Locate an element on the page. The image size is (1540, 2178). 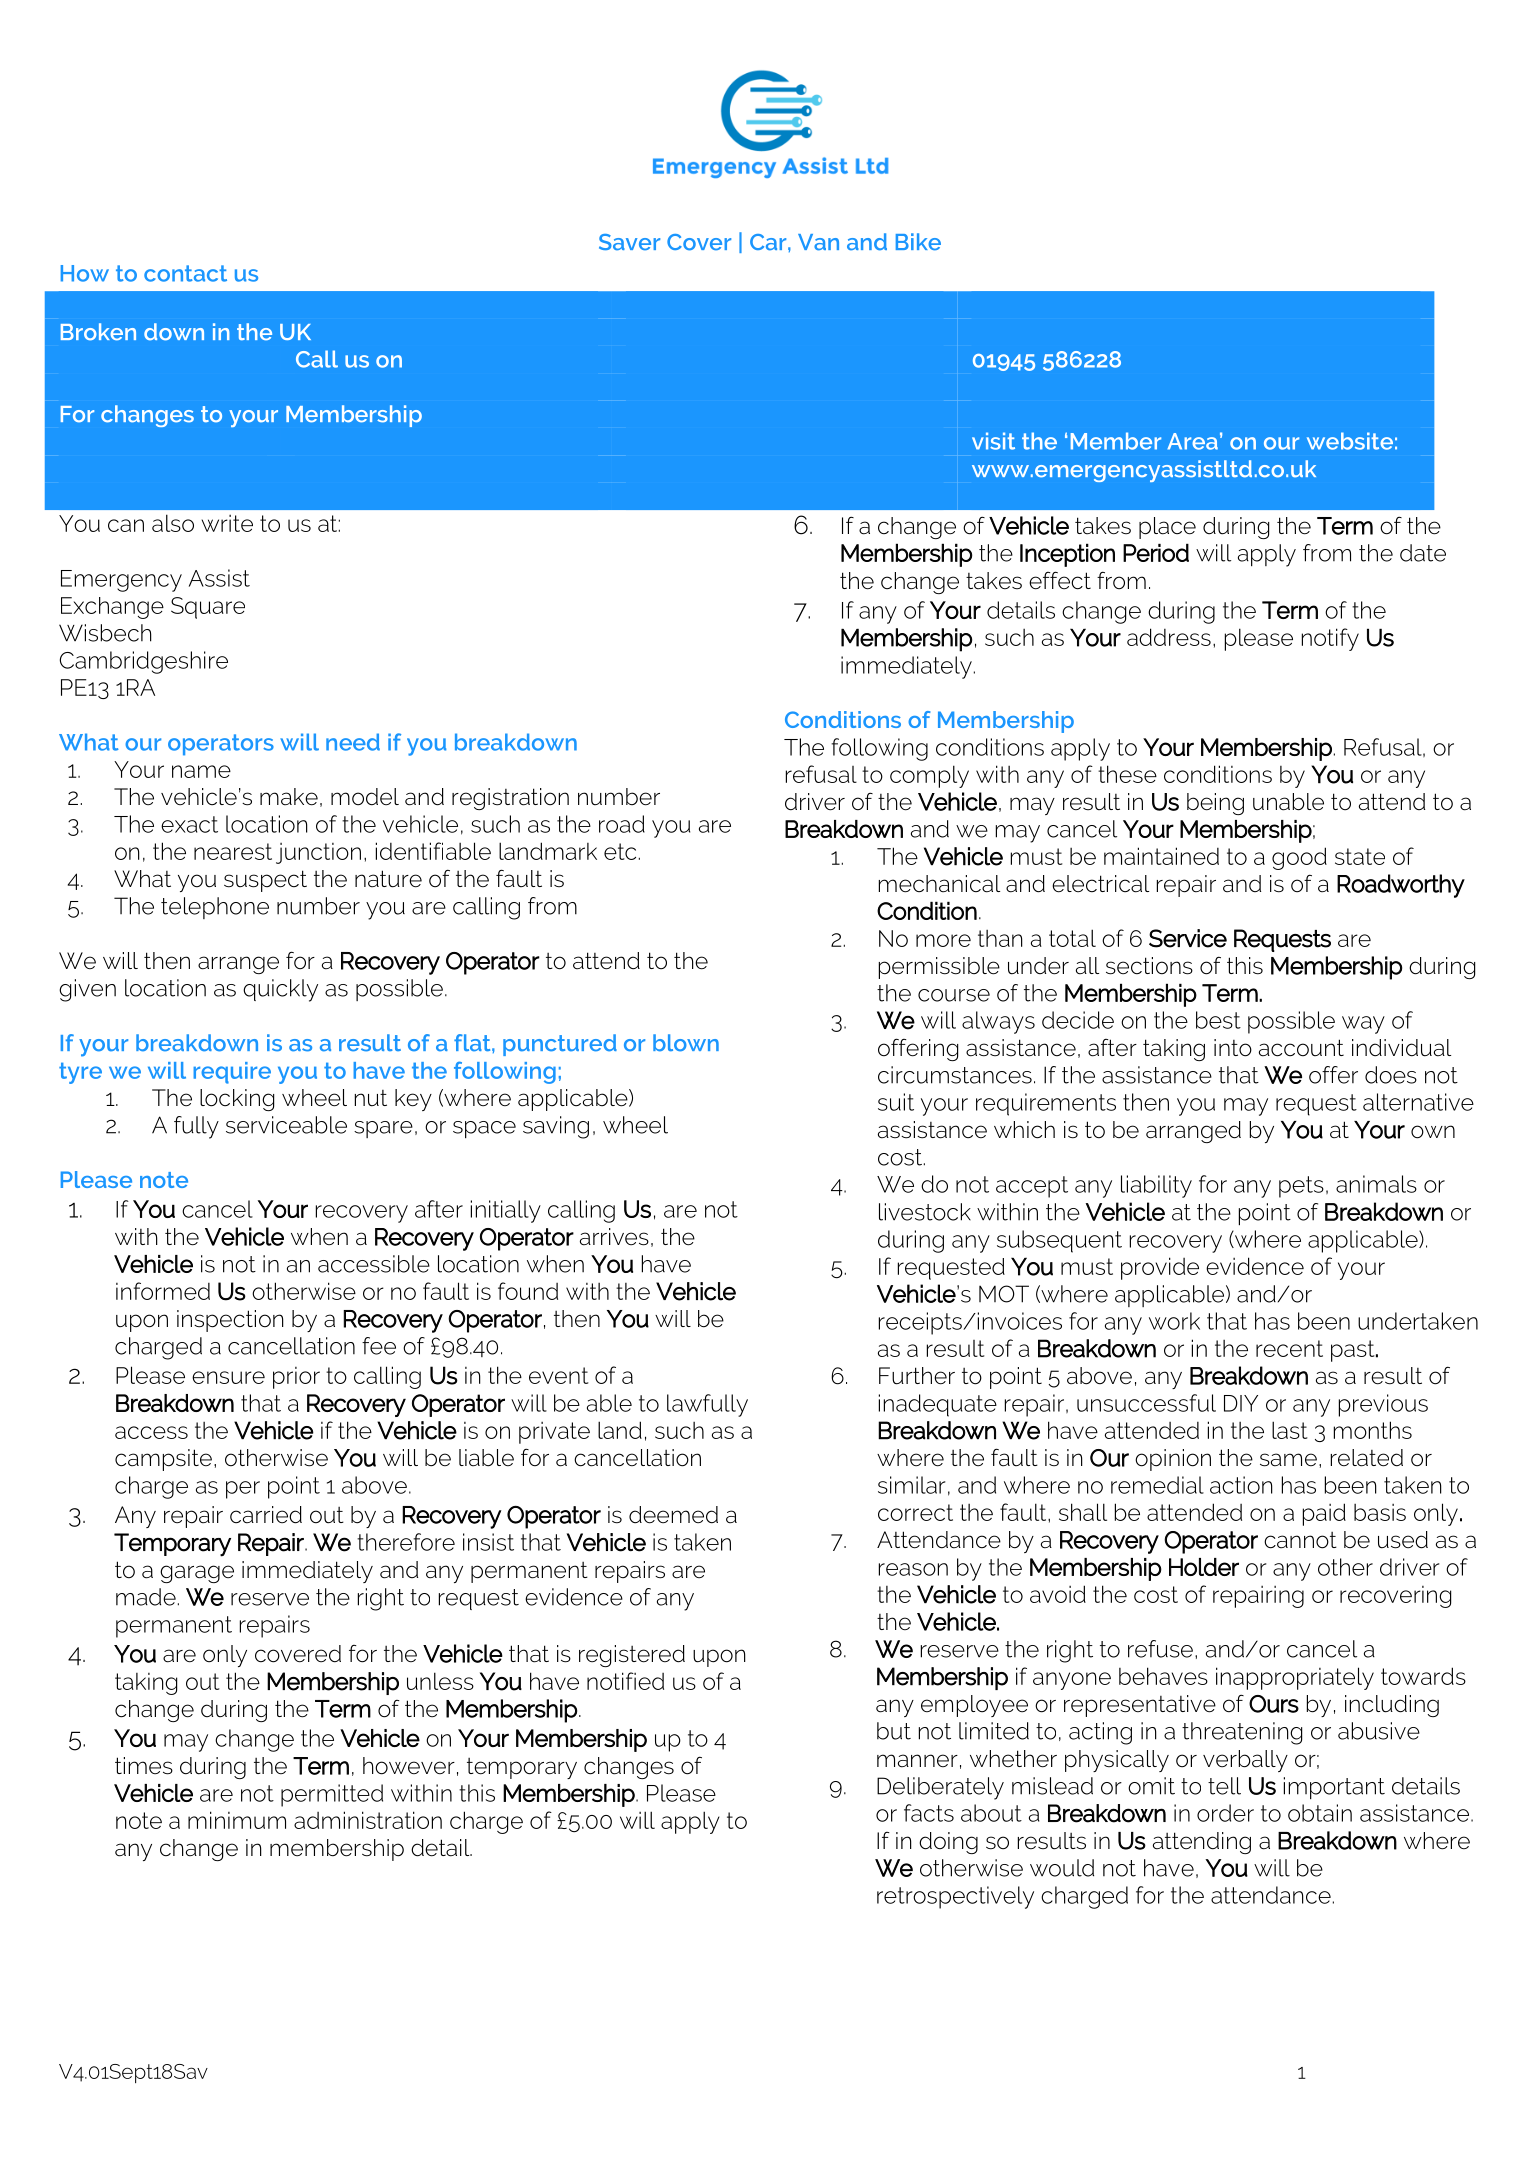
Van is located at coordinates (818, 242).
